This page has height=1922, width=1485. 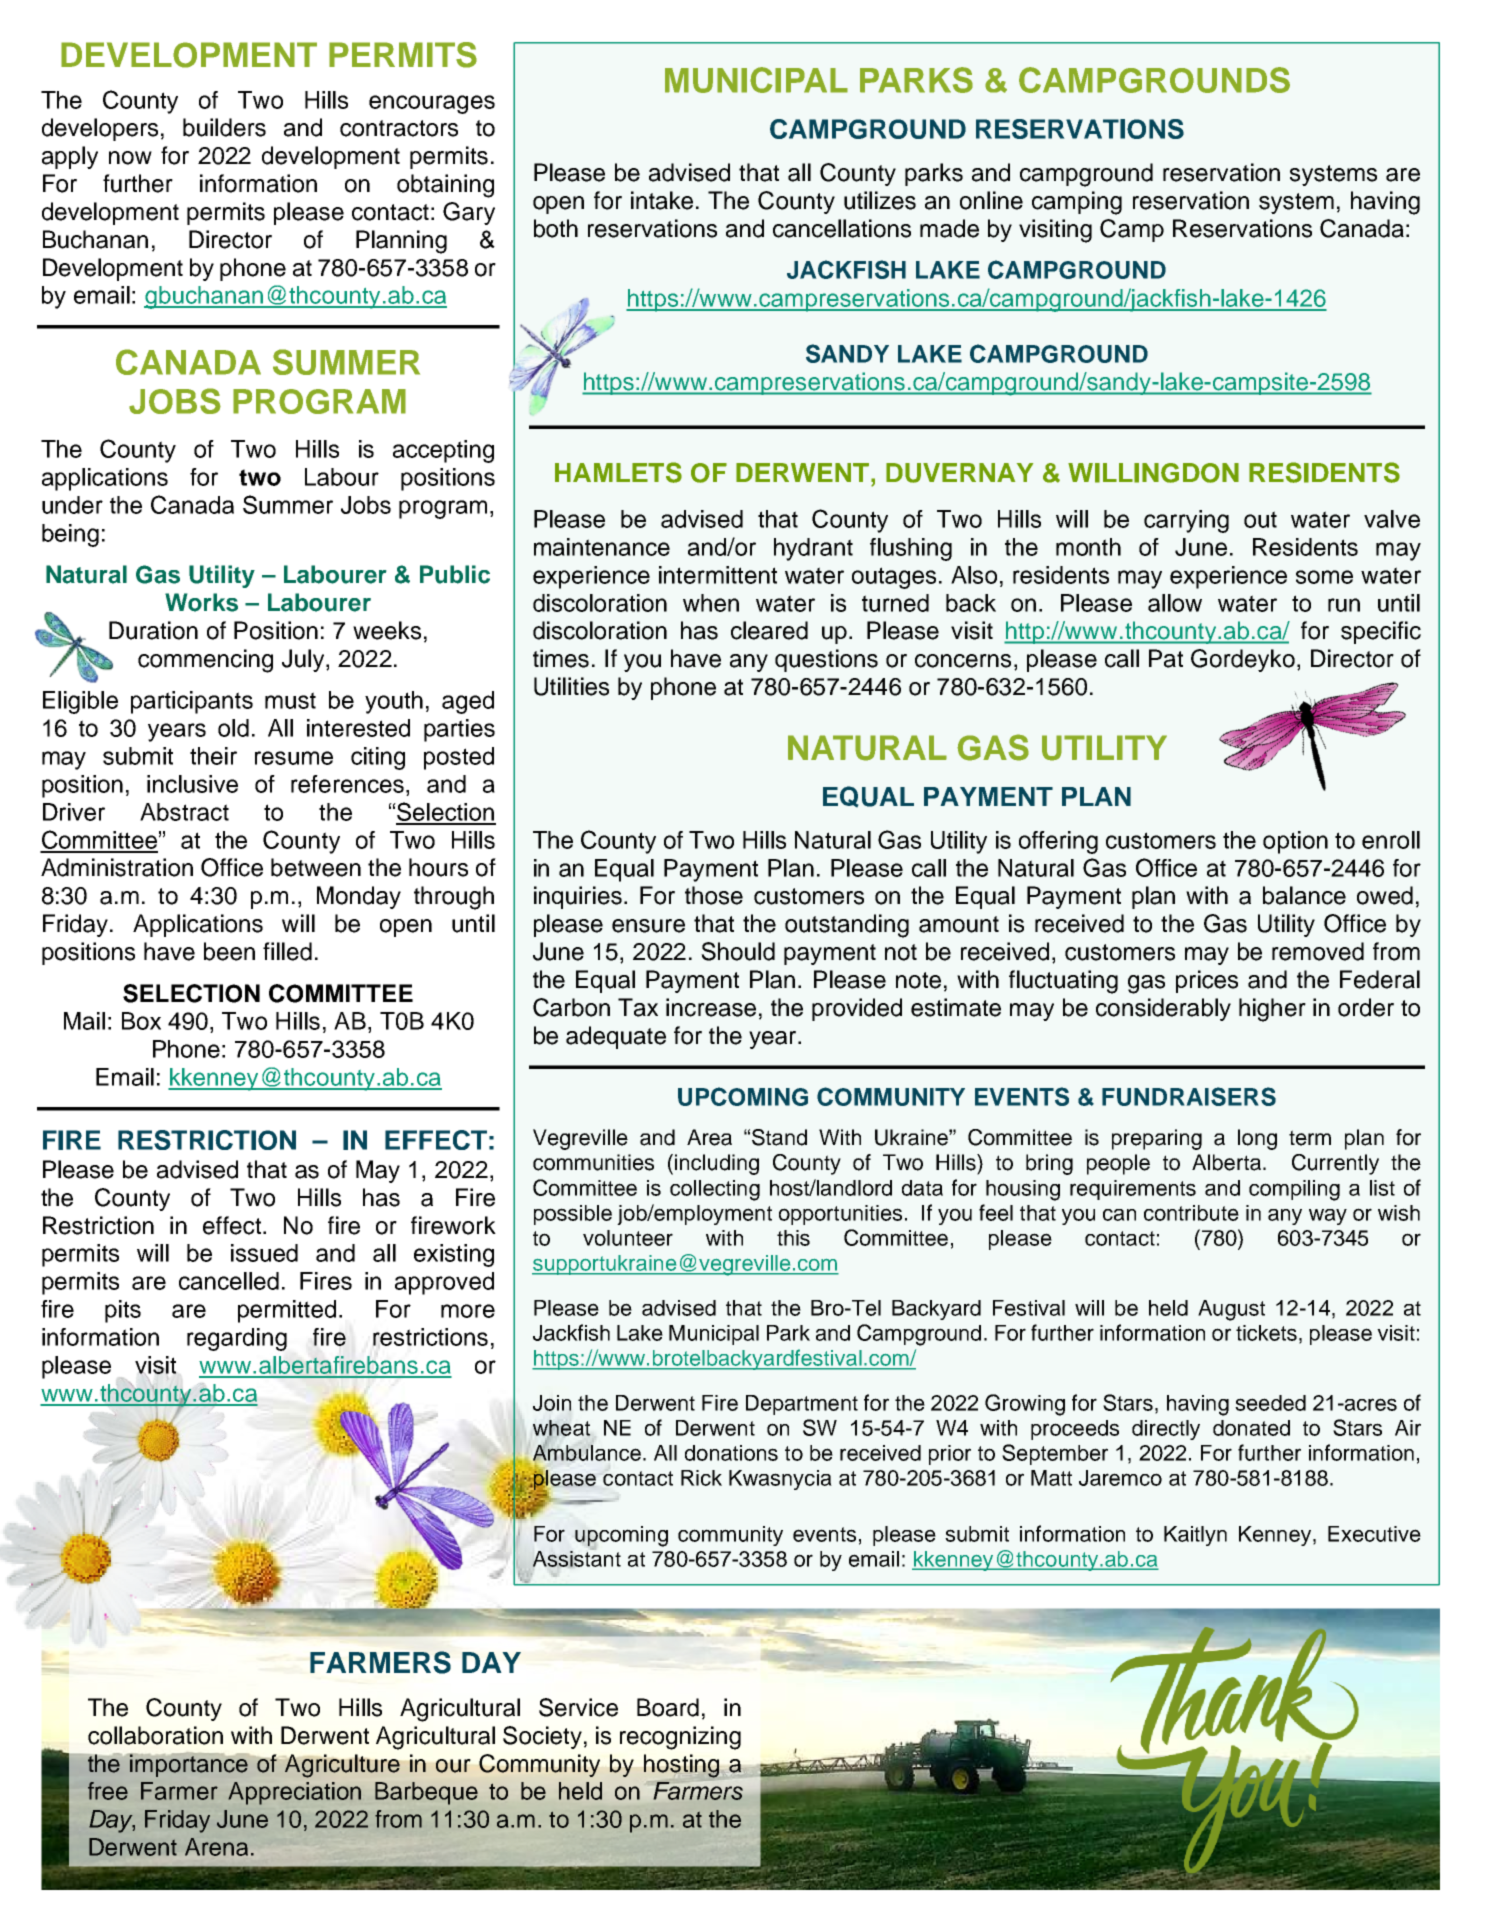 What do you see at coordinates (189, 1765) in the page?
I see `importance` at bounding box center [189, 1765].
